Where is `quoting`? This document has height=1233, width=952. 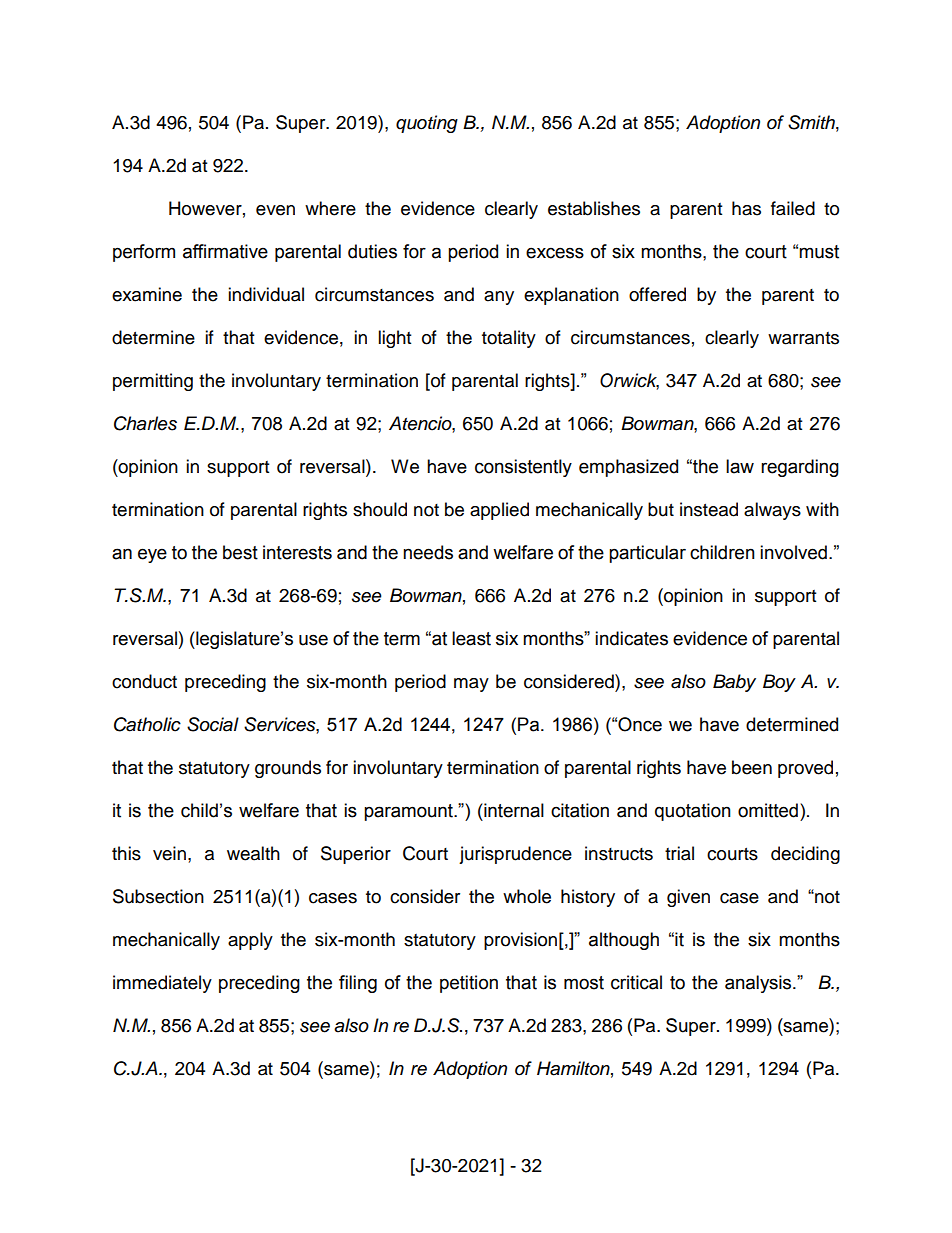 quoting is located at coordinates (427, 124).
